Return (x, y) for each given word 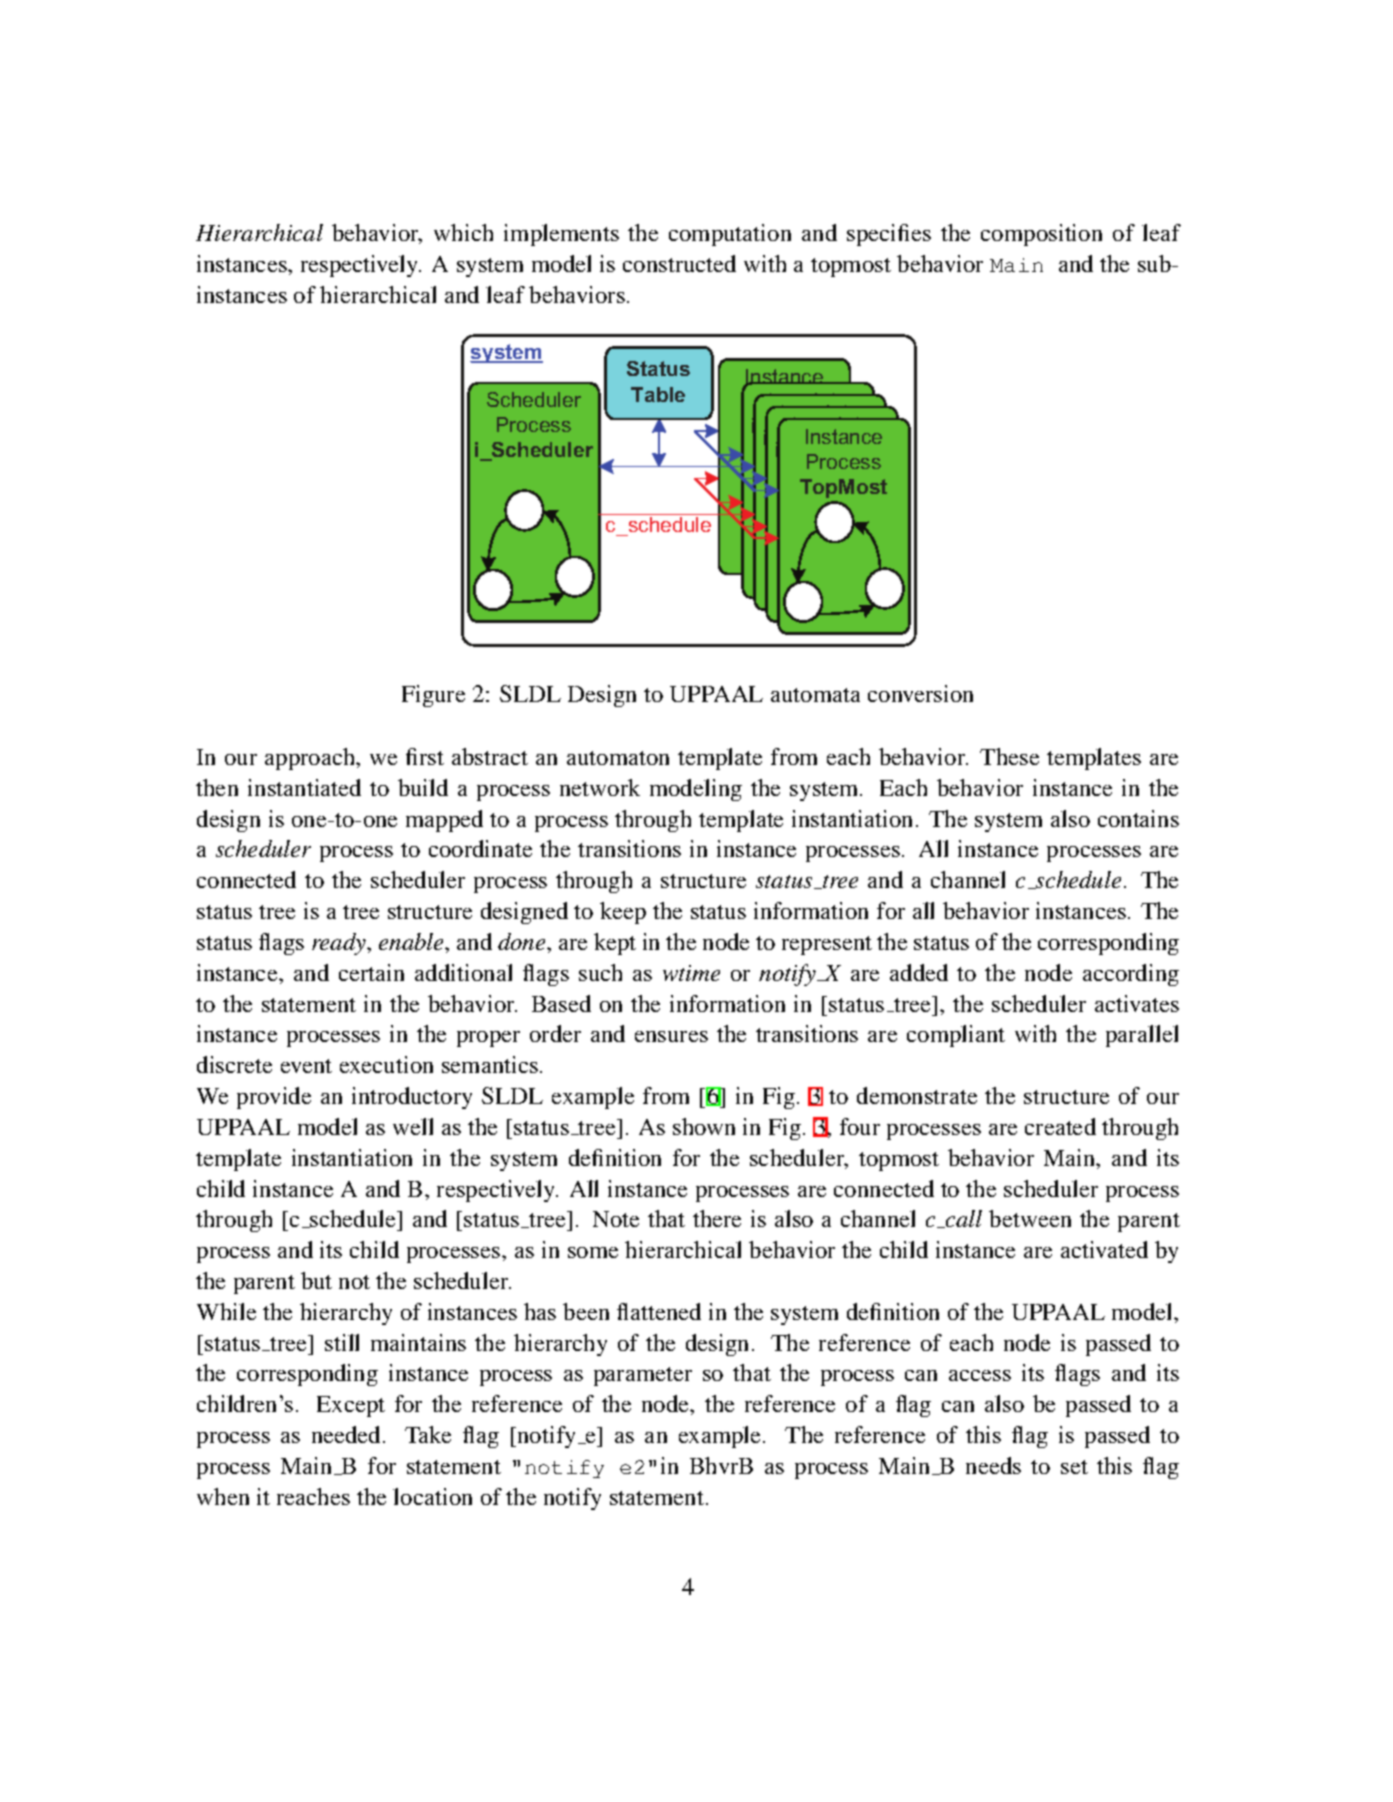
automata (815, 695)
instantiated (304, 787)
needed (348, 1434)
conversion (920, 693)
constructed (679, 263)
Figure (433, 696)
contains (1138, 818)
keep (623, 913)
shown (704, 1126)
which (463, 232)
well (413, 1126)
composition (1041, 235)
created (1060, 1126)
